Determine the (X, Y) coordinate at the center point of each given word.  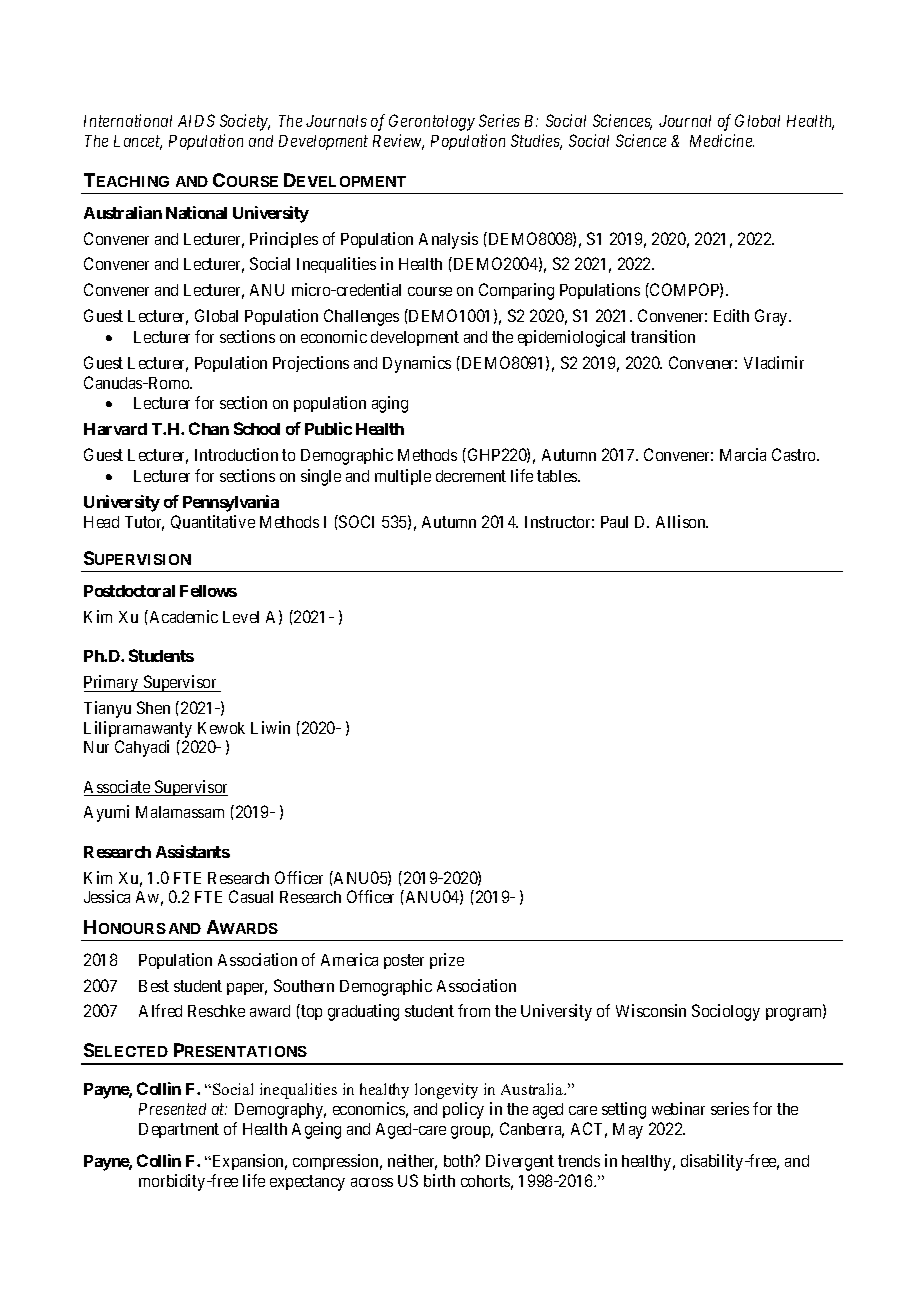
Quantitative (213, 522)
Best (154, 986)
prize (447, 961)
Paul (614, 522)
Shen (153, 707)
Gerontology (432, 122)
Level (241, 617)
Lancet (138, 142)
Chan (209, 428)
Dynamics (417, 364)
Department (179, 1130)
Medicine (722, 140)
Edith (731, 315)
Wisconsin (651, 1010)
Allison (682, 521)
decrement (471, 476)
